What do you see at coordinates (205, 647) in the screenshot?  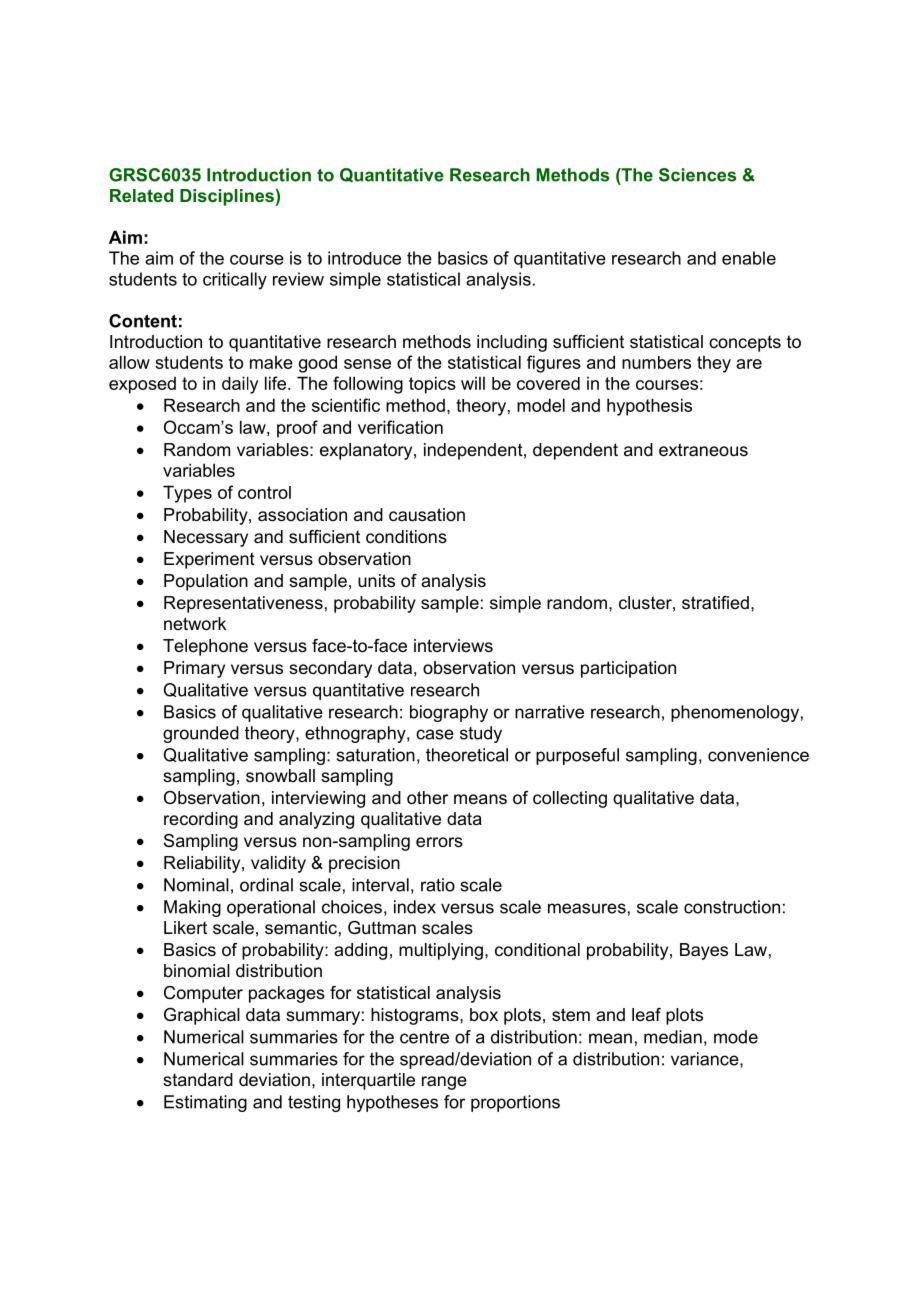 I see `Telephone` at bounding box center [205, 647].
